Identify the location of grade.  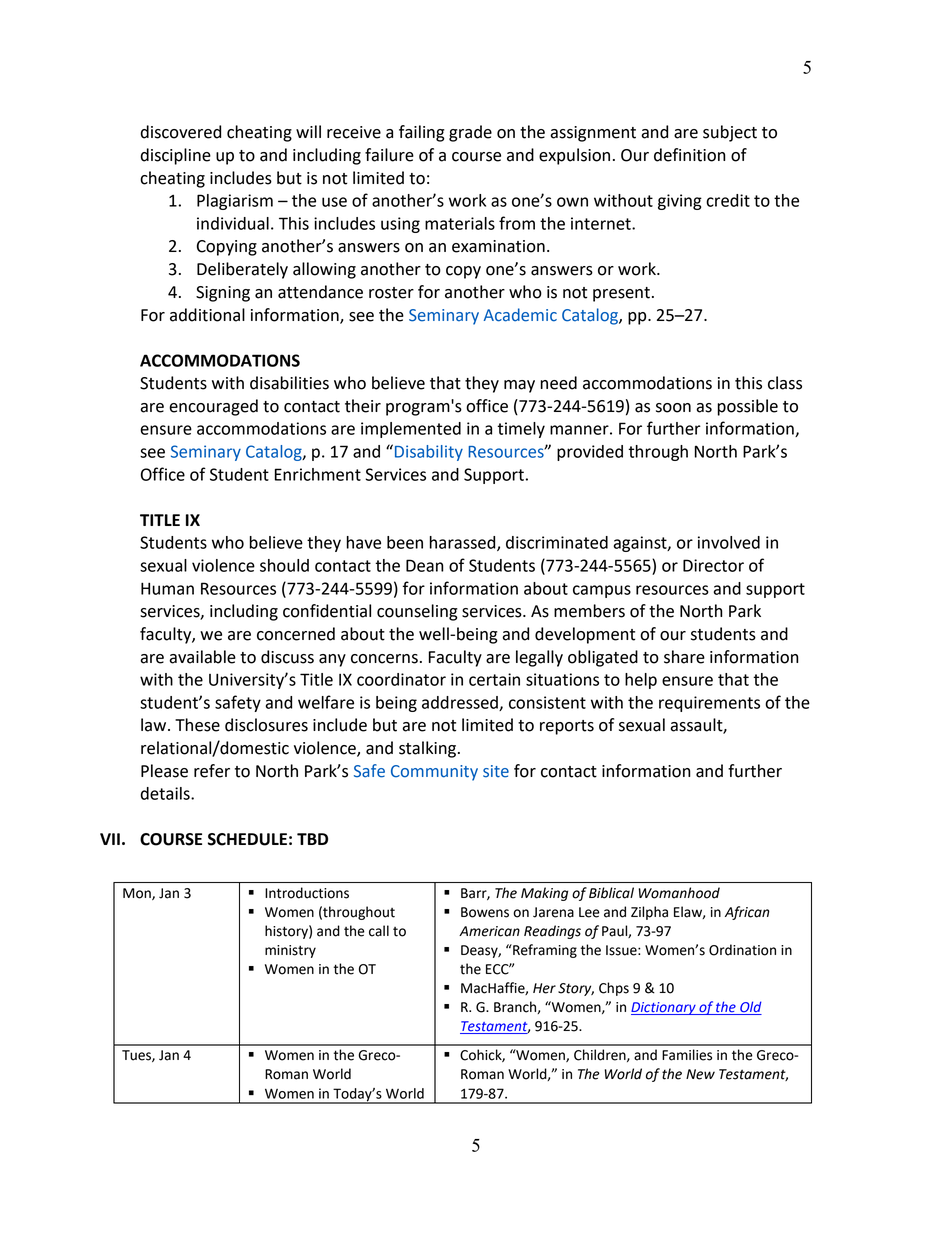
(470, 133).
